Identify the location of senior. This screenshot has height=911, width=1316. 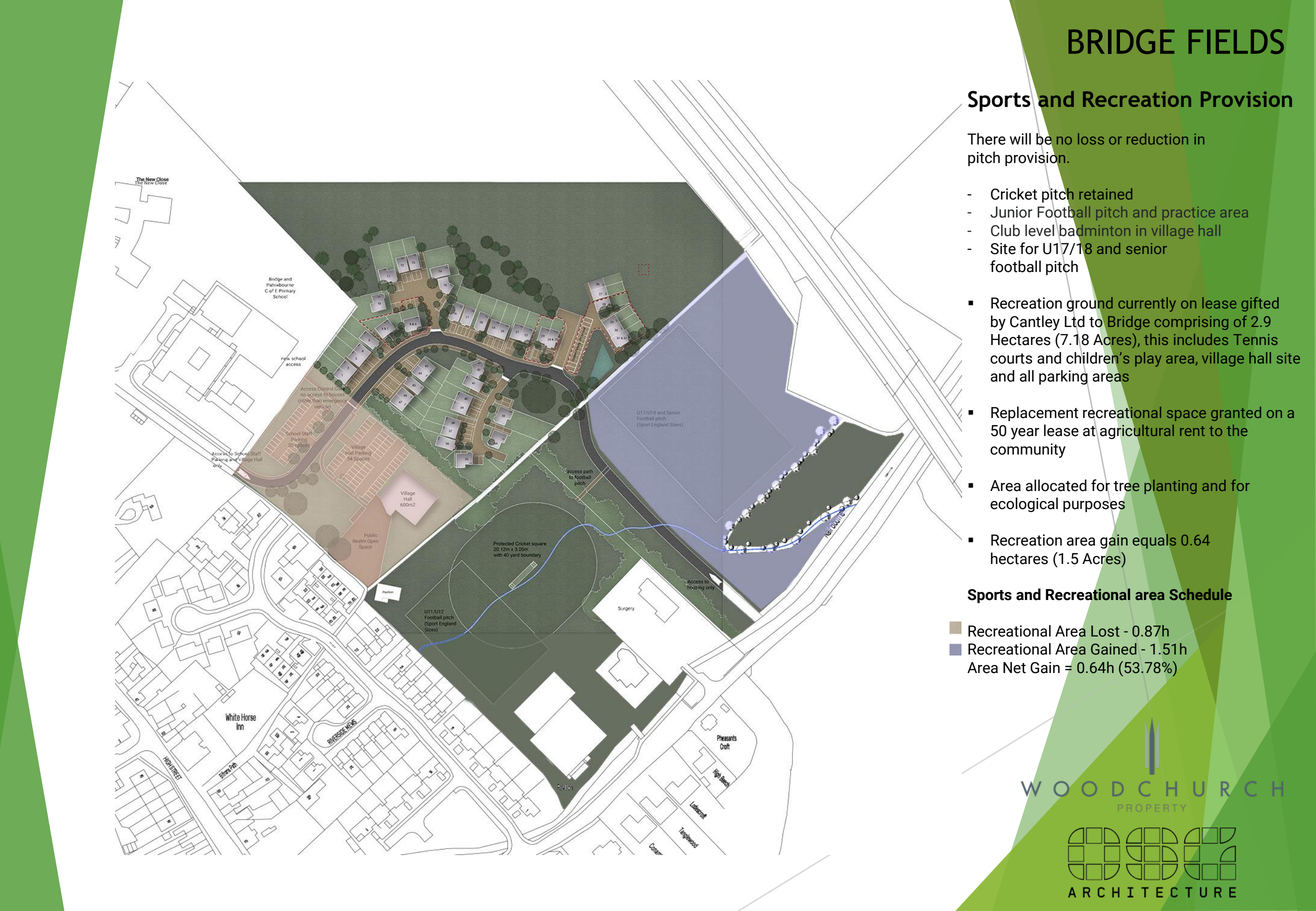
(1146, 248).
